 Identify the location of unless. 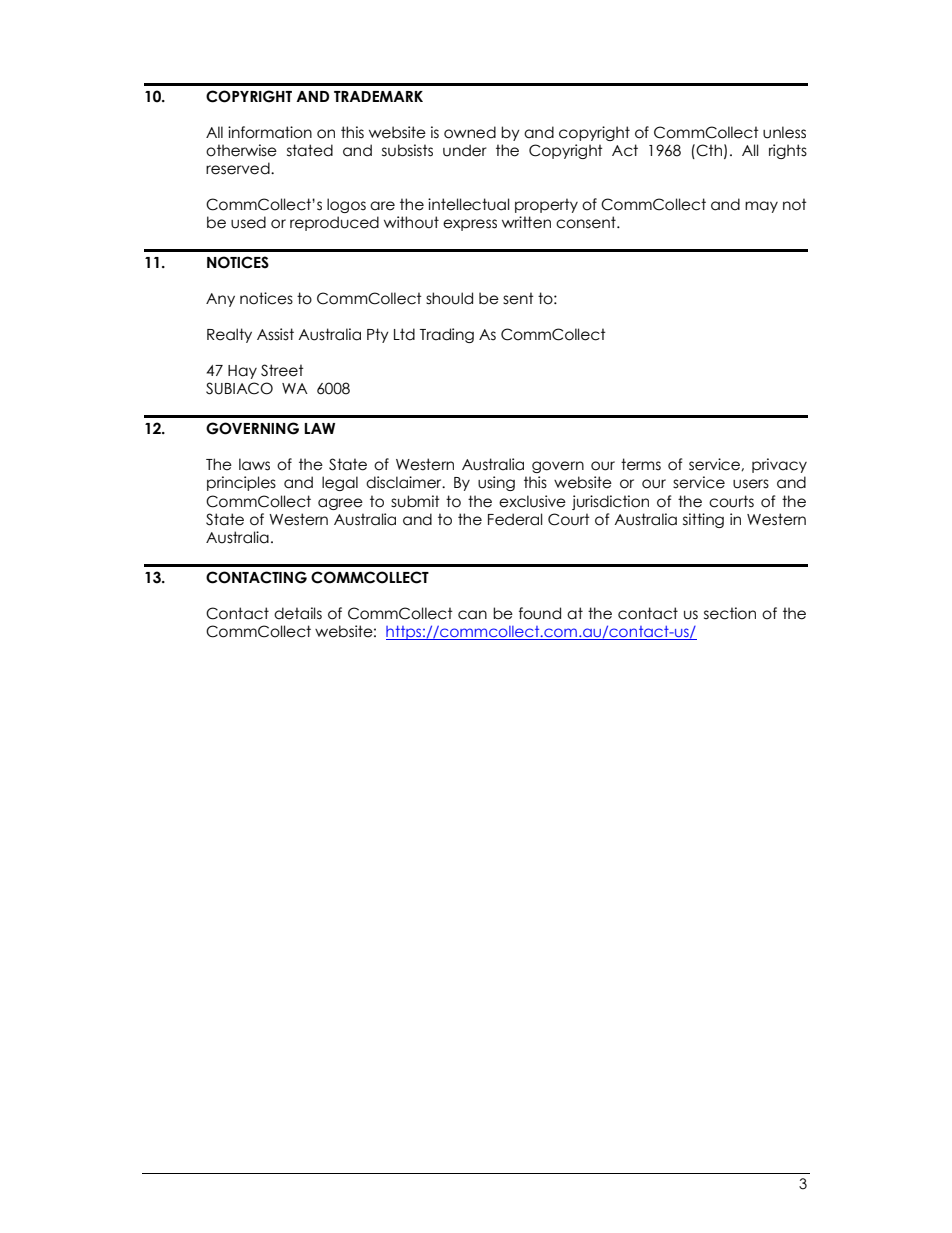
(784, 132).
